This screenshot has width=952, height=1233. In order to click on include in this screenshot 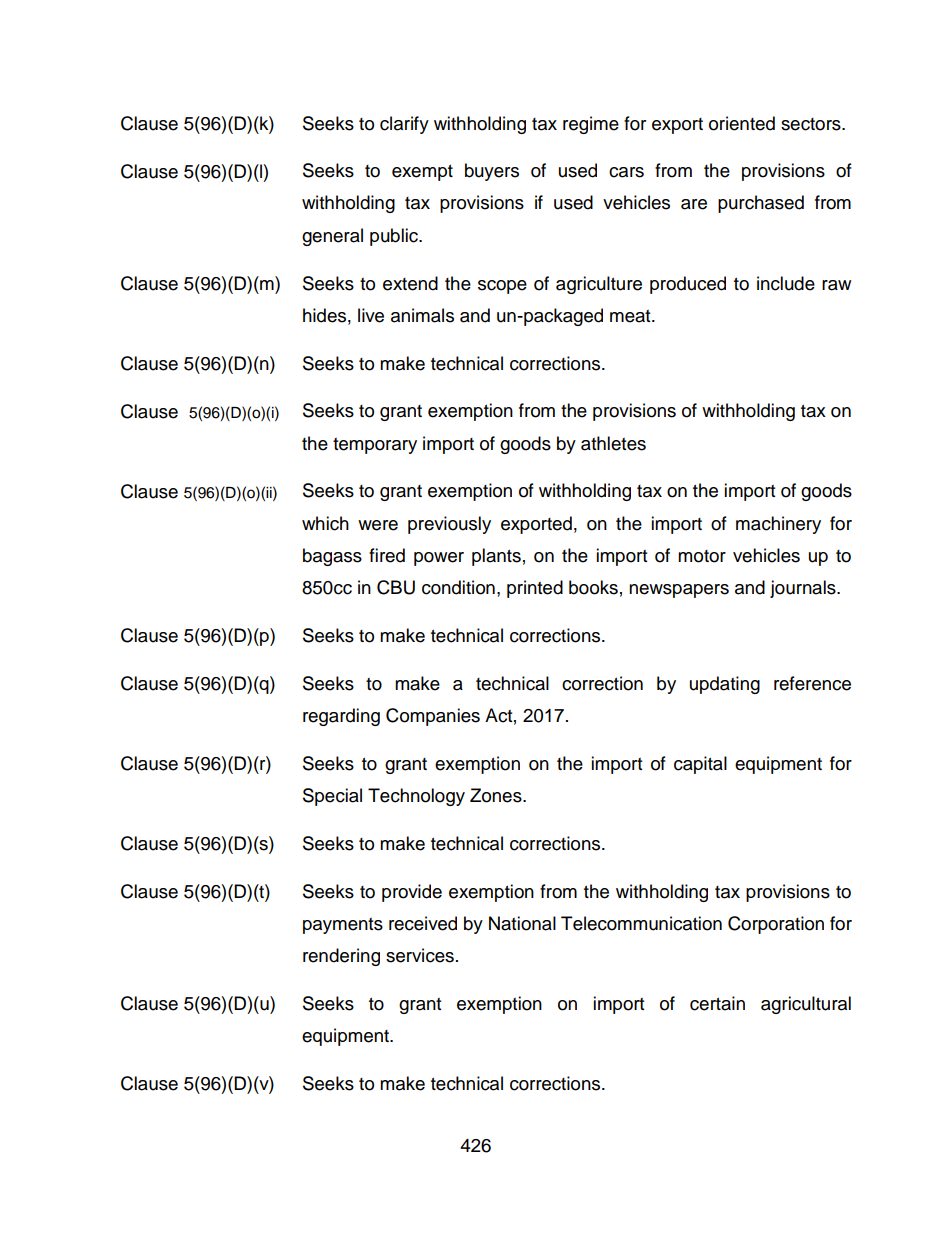, I will do `click(786, 283)`.
